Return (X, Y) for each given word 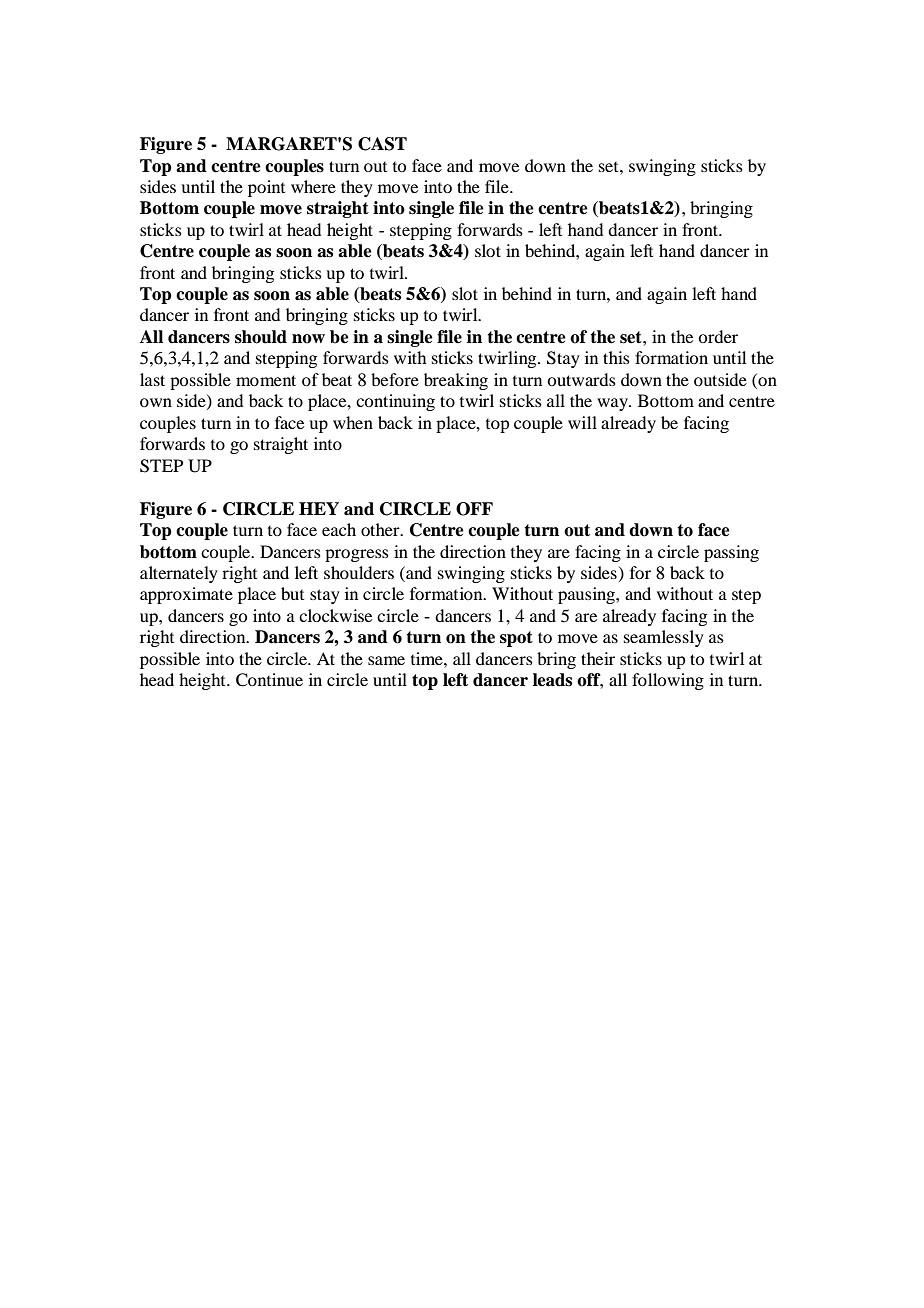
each (339, 529)
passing (731, 553)
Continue (269, 680)
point (266, 188)
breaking (456, 381)
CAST (382, 144)
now (308, 339)
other (381, 529)
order (718, 336)
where (313, 186)
